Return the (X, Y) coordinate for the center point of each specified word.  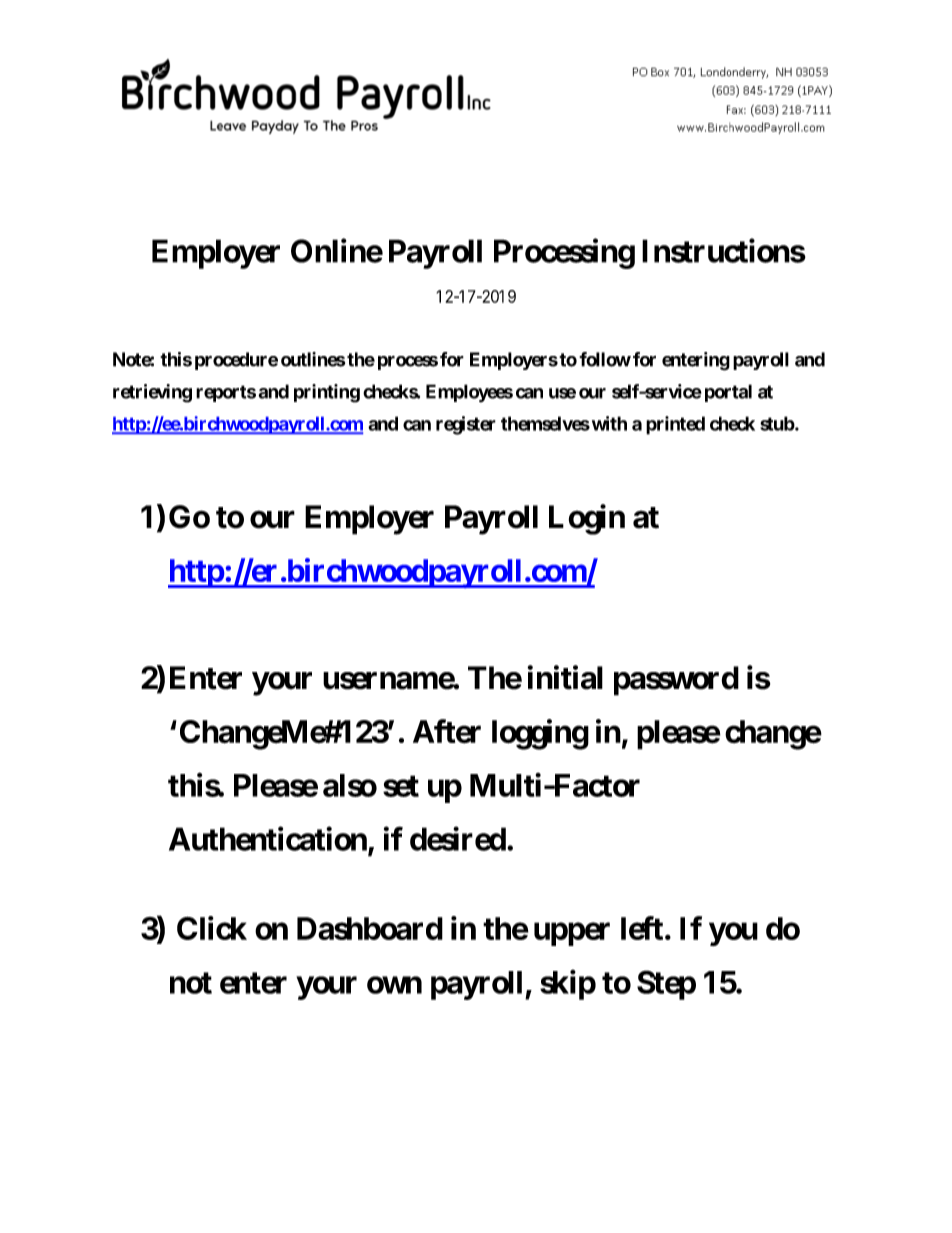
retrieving (152, 393)
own (394, 985)
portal (728, 393)
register (466, 425)
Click (212, 928)
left (642, 928)
